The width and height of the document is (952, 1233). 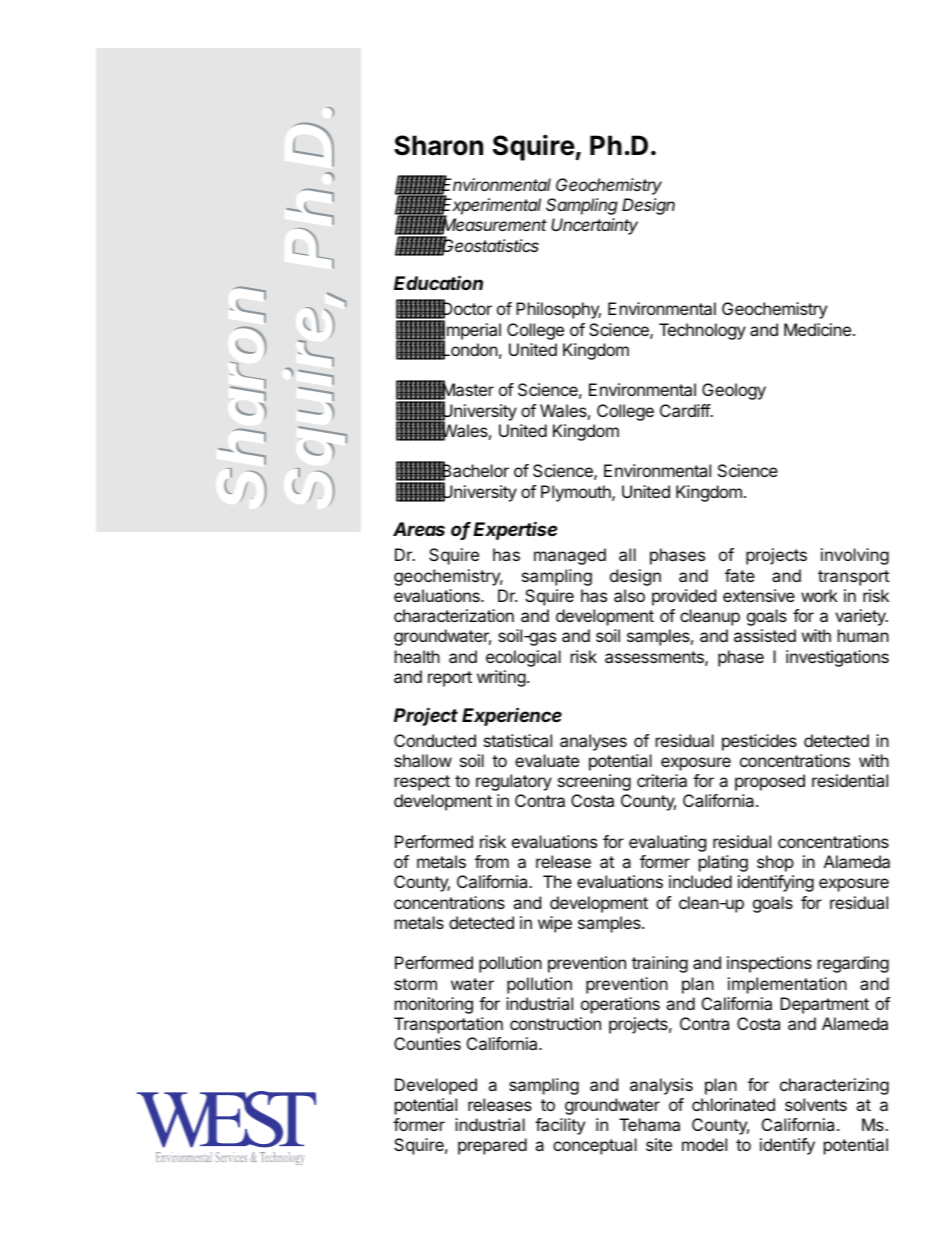 I want to click on site, so click(x=659, y=1144).
